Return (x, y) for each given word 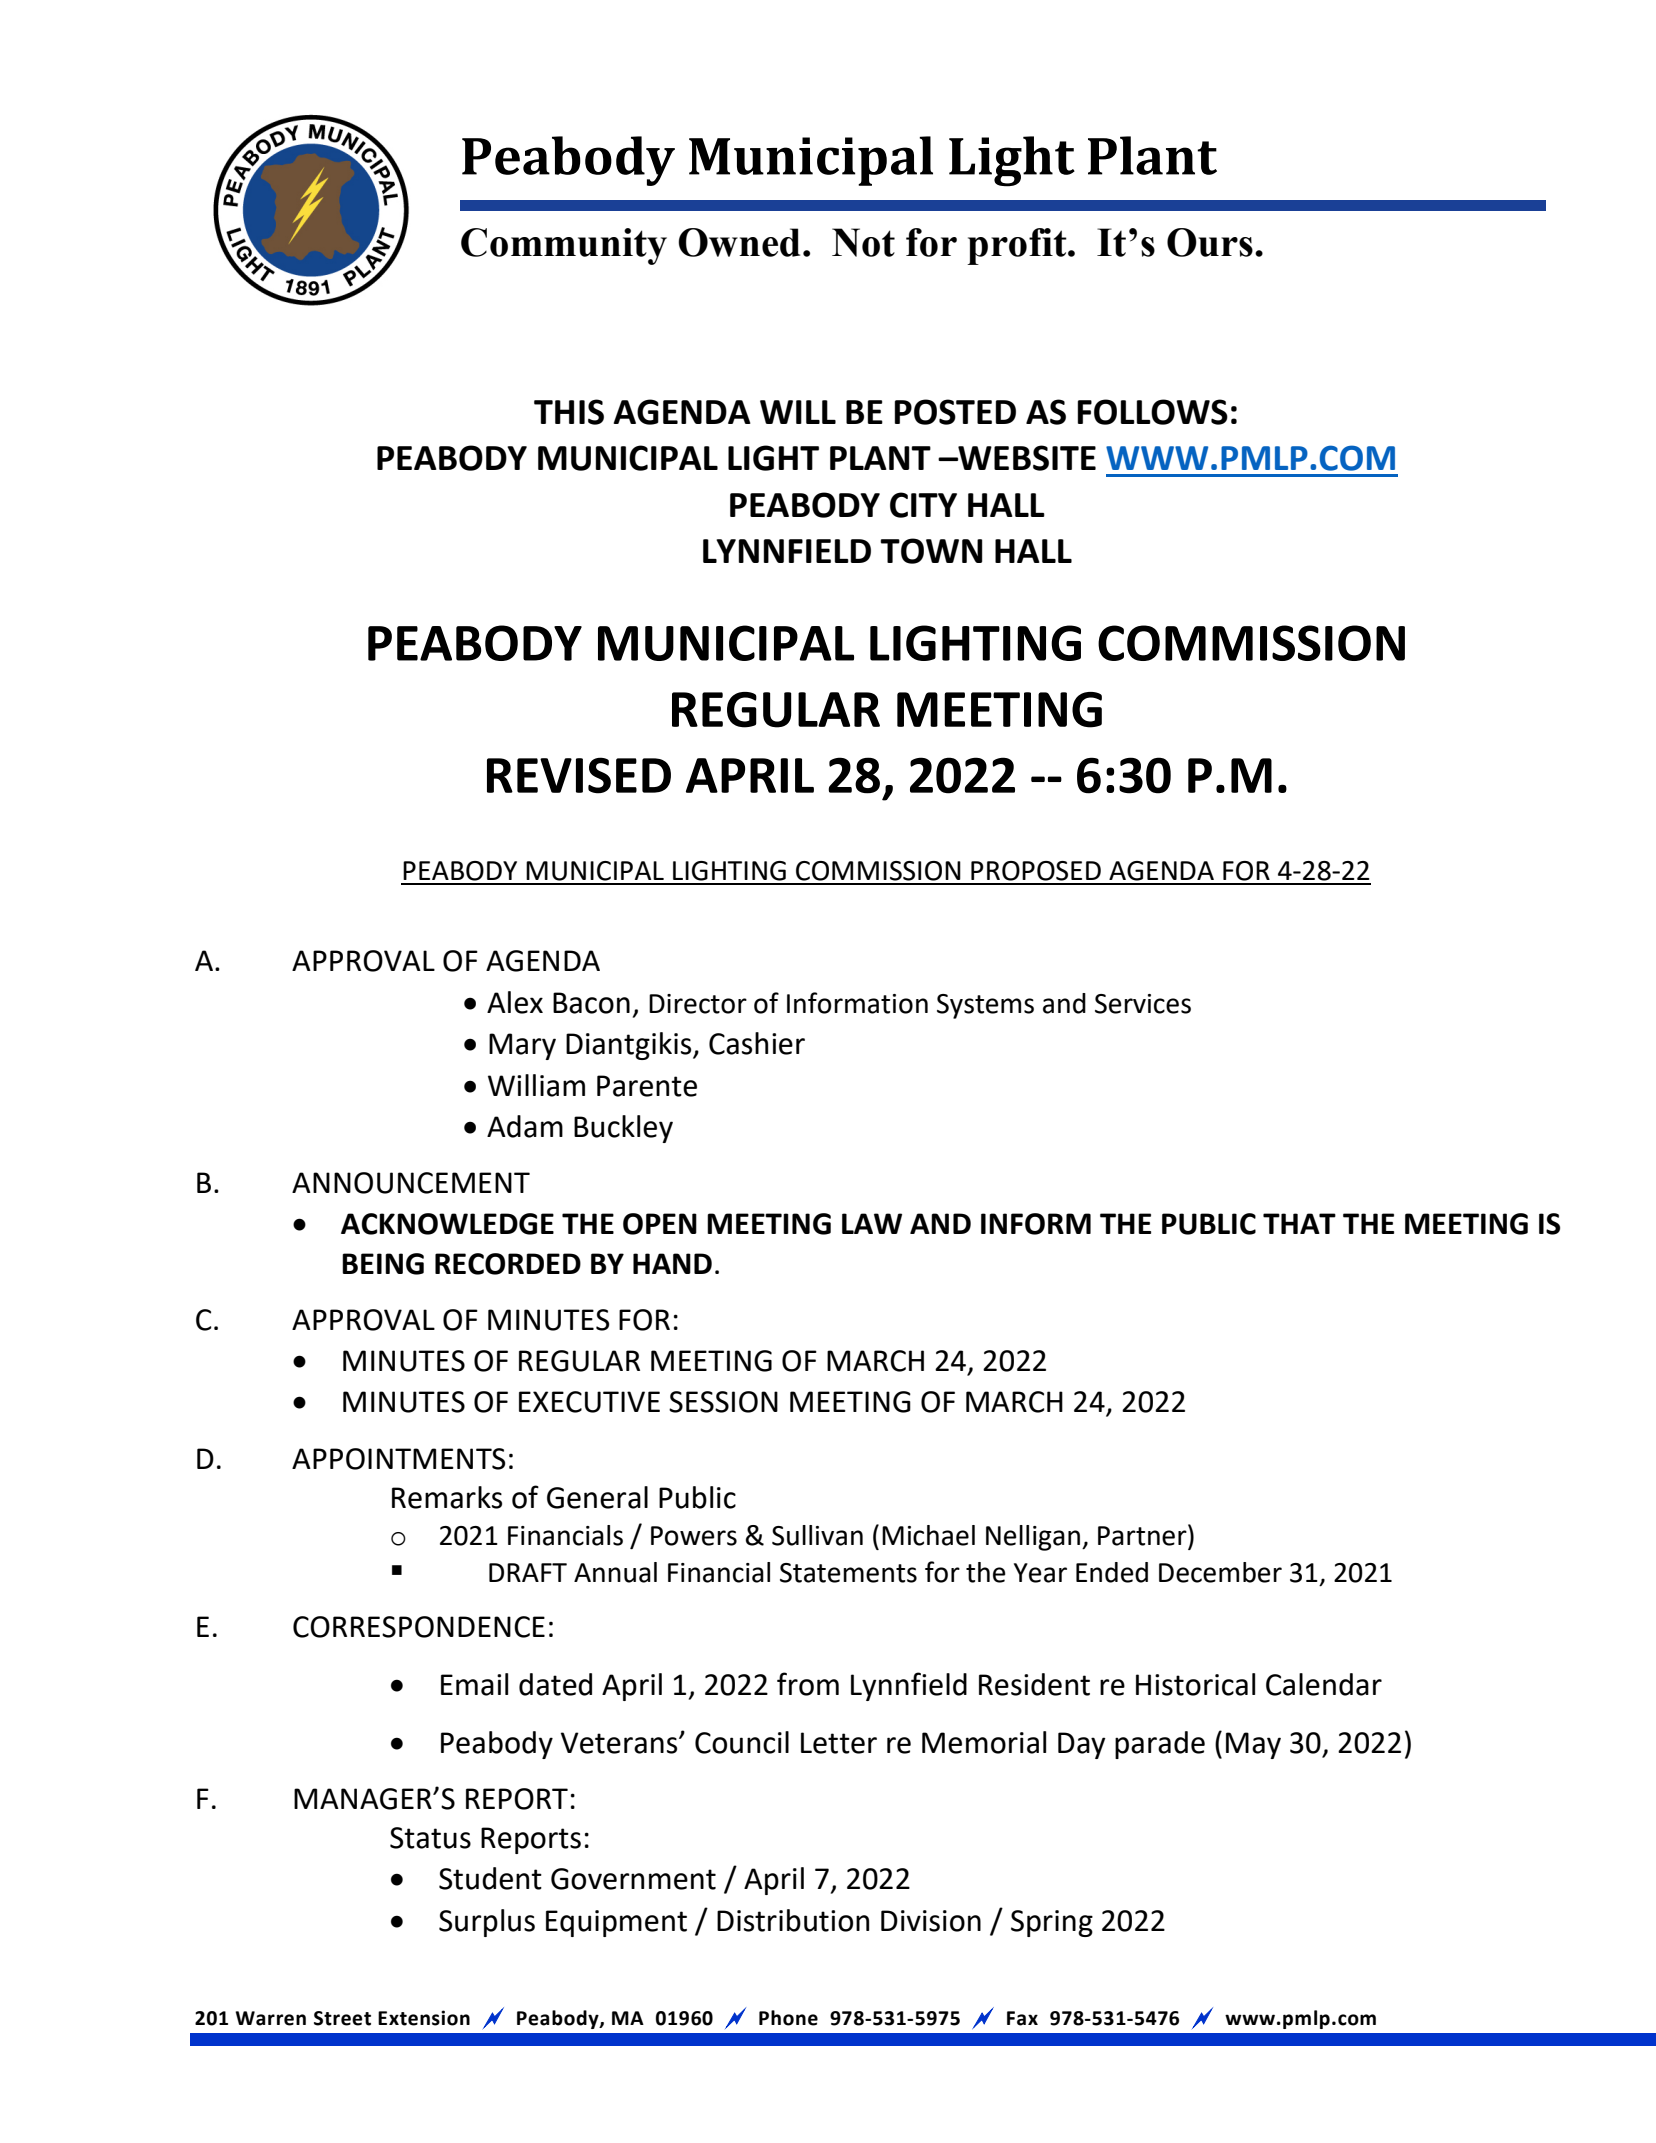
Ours (1210, 242)
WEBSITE (1026, 458)
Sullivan (817, 1535)
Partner (1143, 1535)
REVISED (579, 775)
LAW (872, 1223)
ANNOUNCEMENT (411, 1183)
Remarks (447, 1497)
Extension (424, 2018)
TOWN (931, 551)
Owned (739, 242)
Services (1143, 1004)
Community (564, 246)
